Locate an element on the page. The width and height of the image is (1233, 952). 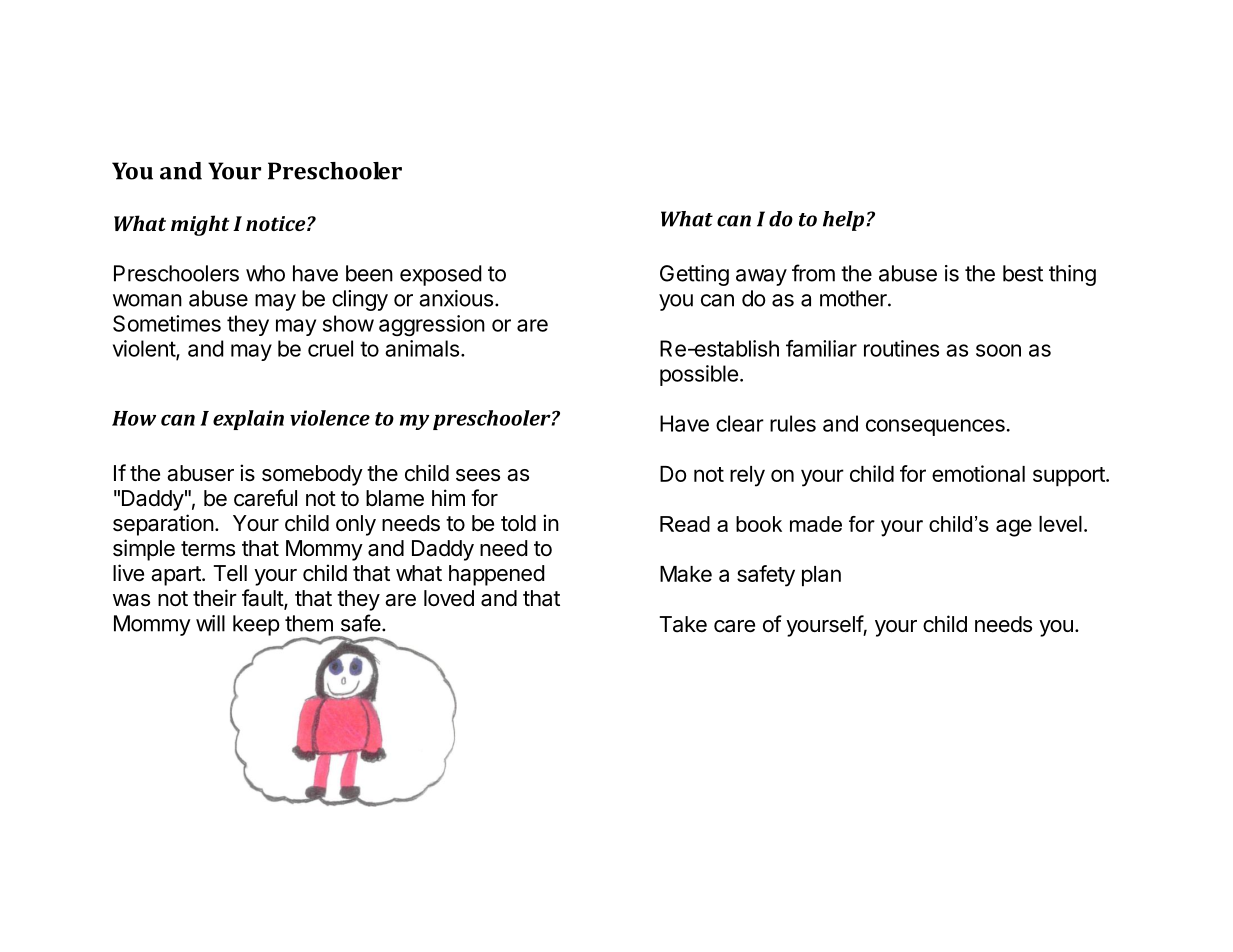
cruel is located at coordinates (330, 348).
